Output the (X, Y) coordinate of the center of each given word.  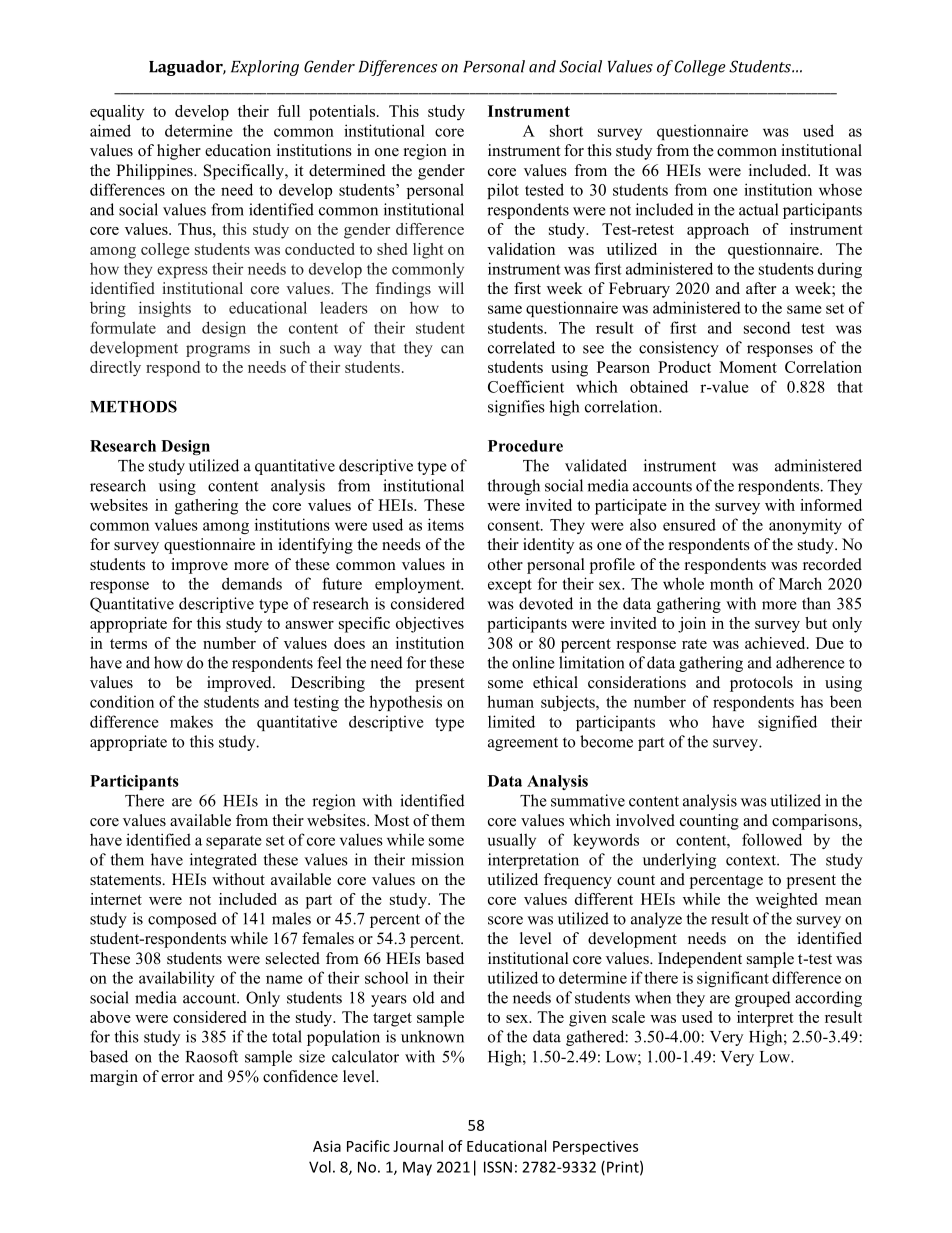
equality (117, 113)
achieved (776, 643)
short (566, 130)
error (177, 1078)
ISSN (498, 1167)
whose (840, 189)
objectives (430, 625)
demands (252, 583)
